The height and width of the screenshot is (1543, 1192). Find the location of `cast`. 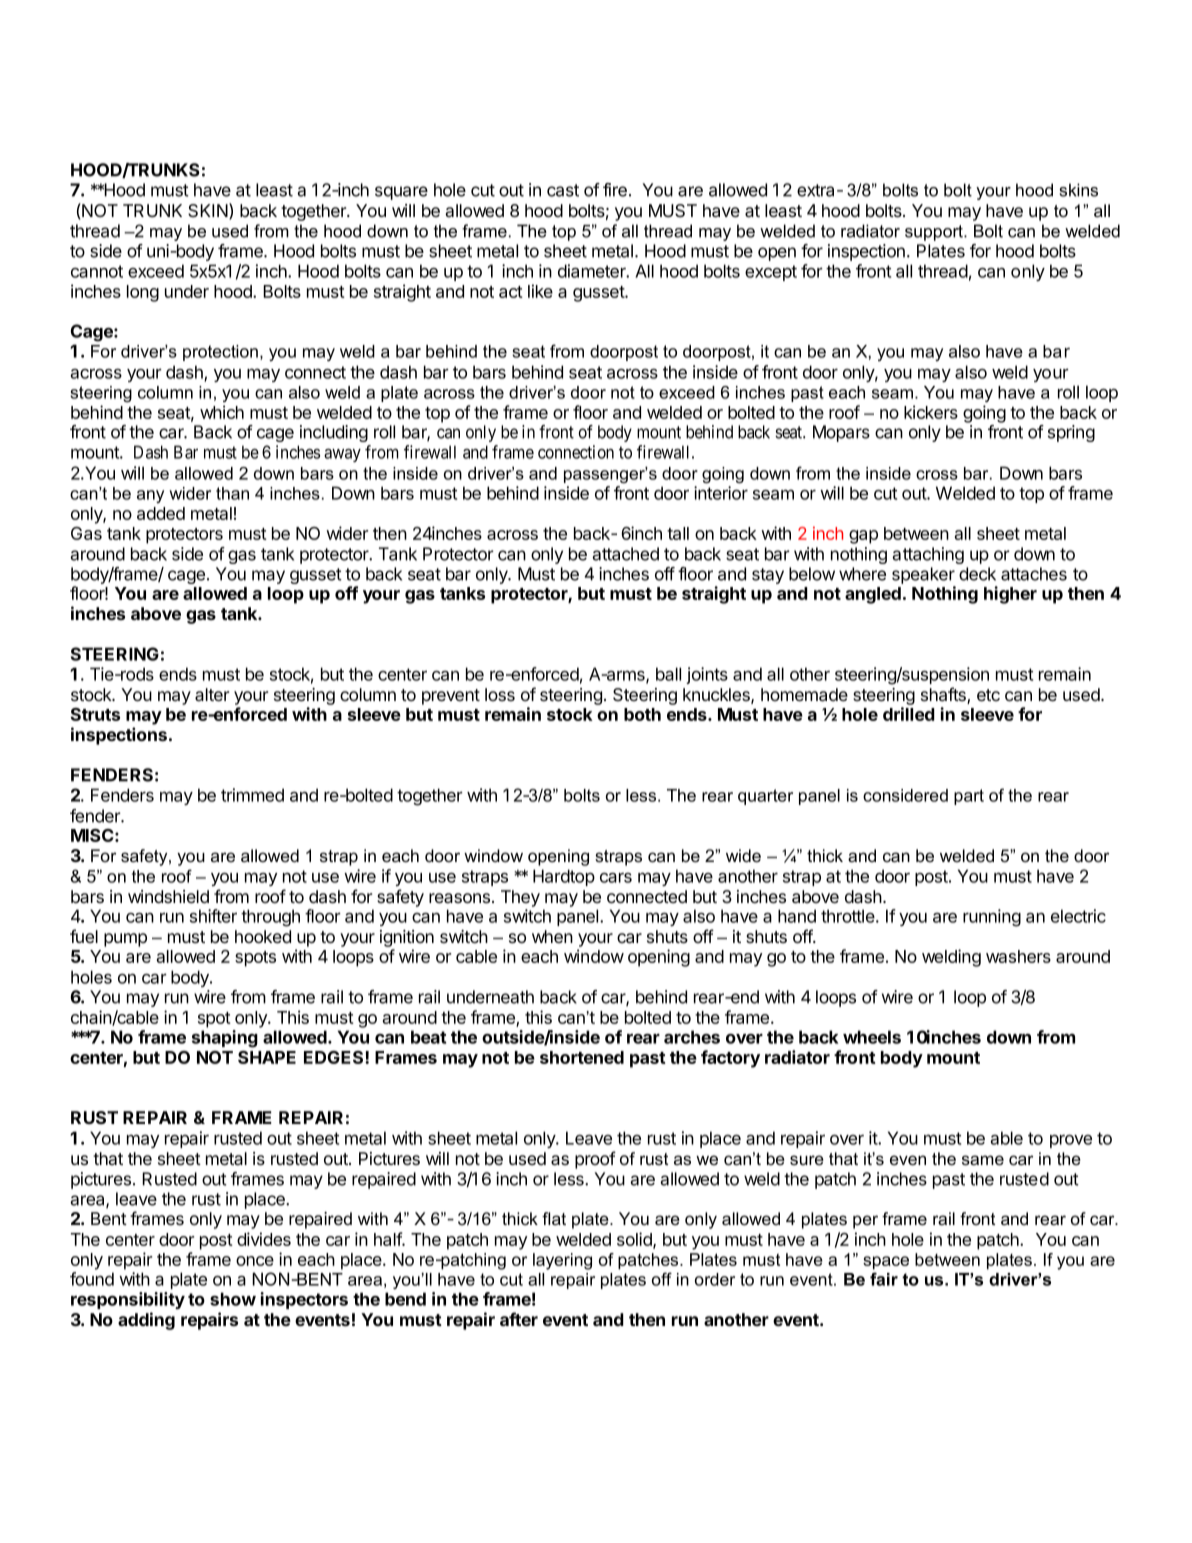

cast is located at coordinates (563, 190).
